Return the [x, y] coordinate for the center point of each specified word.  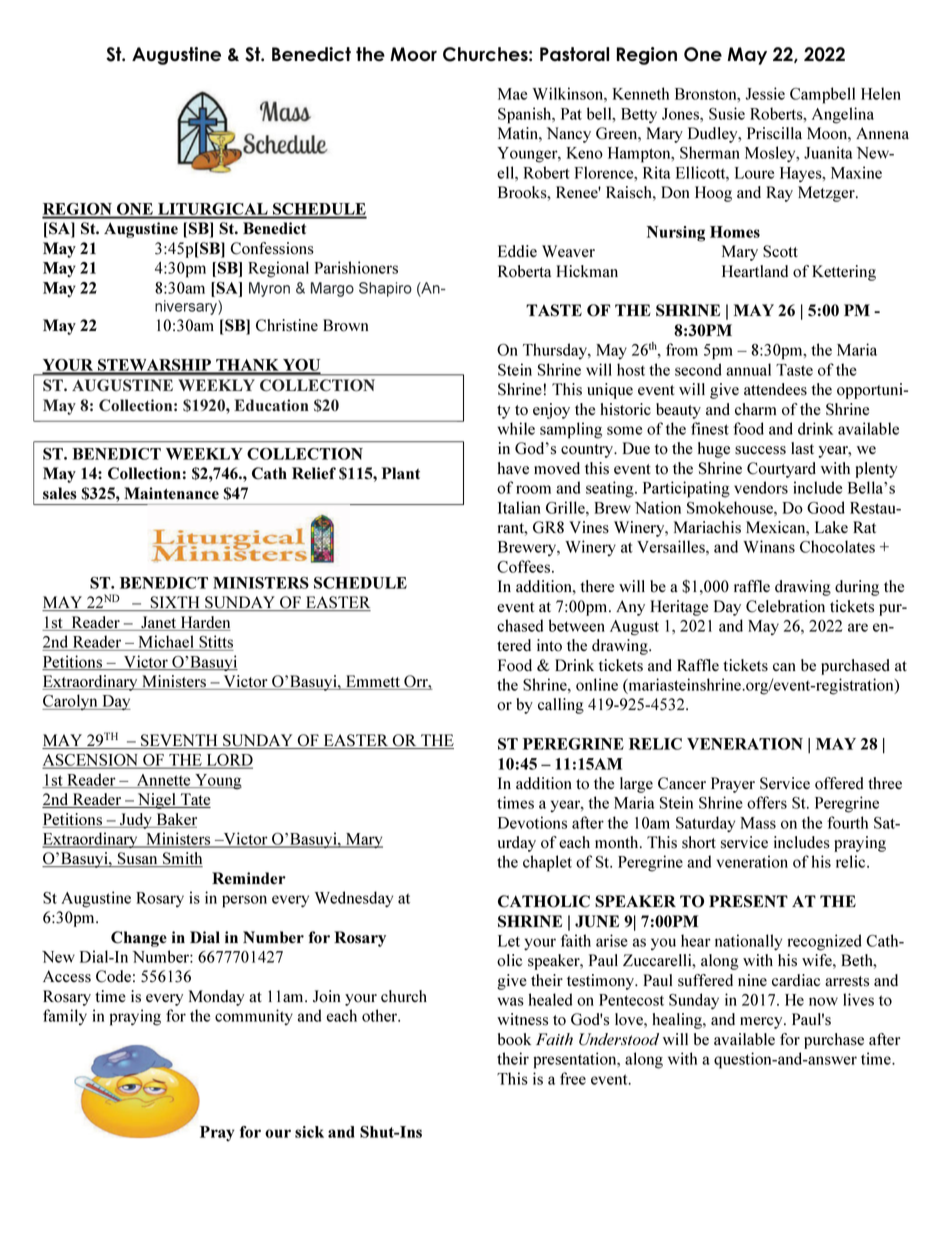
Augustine [176, 56]
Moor [413, 54]
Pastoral [574, 54]
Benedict [311, 54]
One [703, 54]
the [370, 54]
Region [647, 56]
